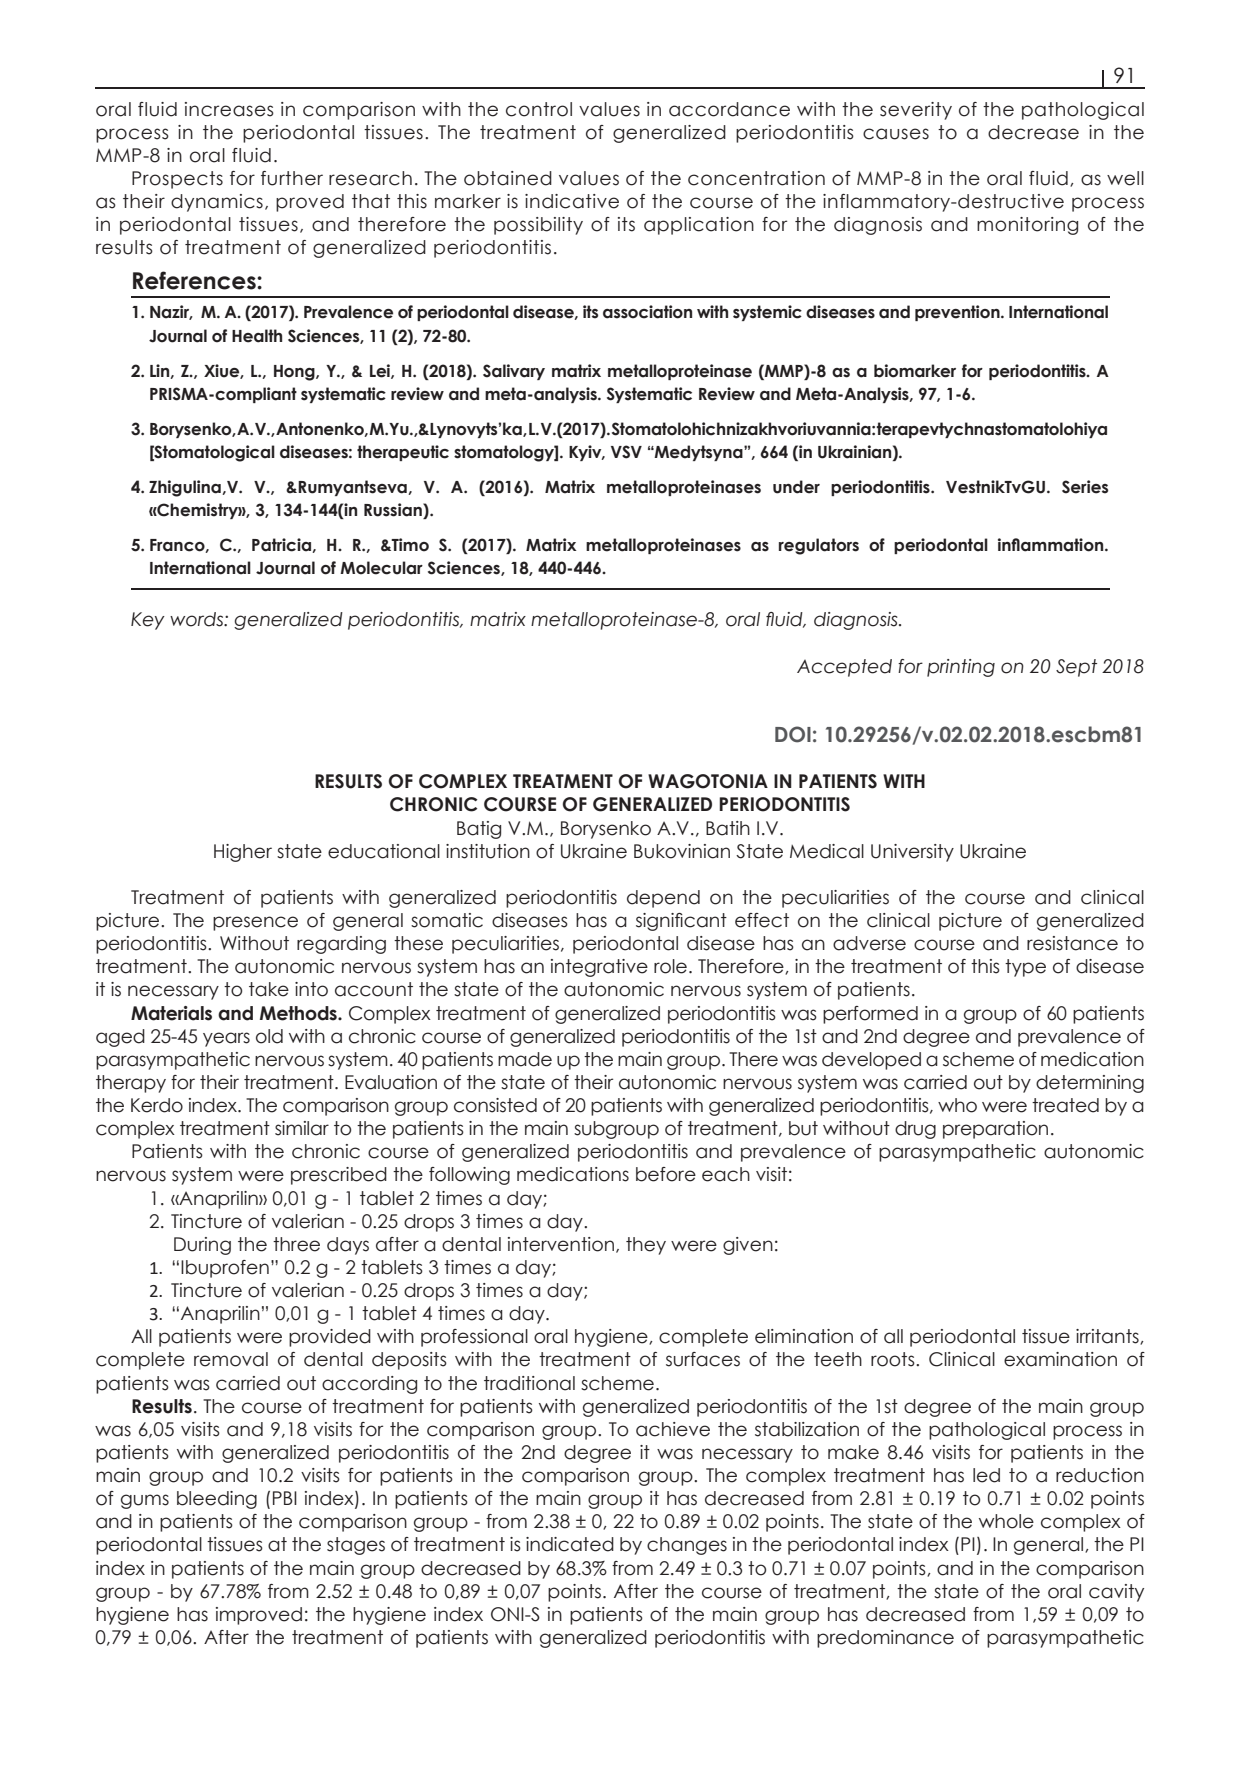  What do you see at coordinates (217, 1500) in the document?
I see `bleeding` at bounding box center [217, 1500].
